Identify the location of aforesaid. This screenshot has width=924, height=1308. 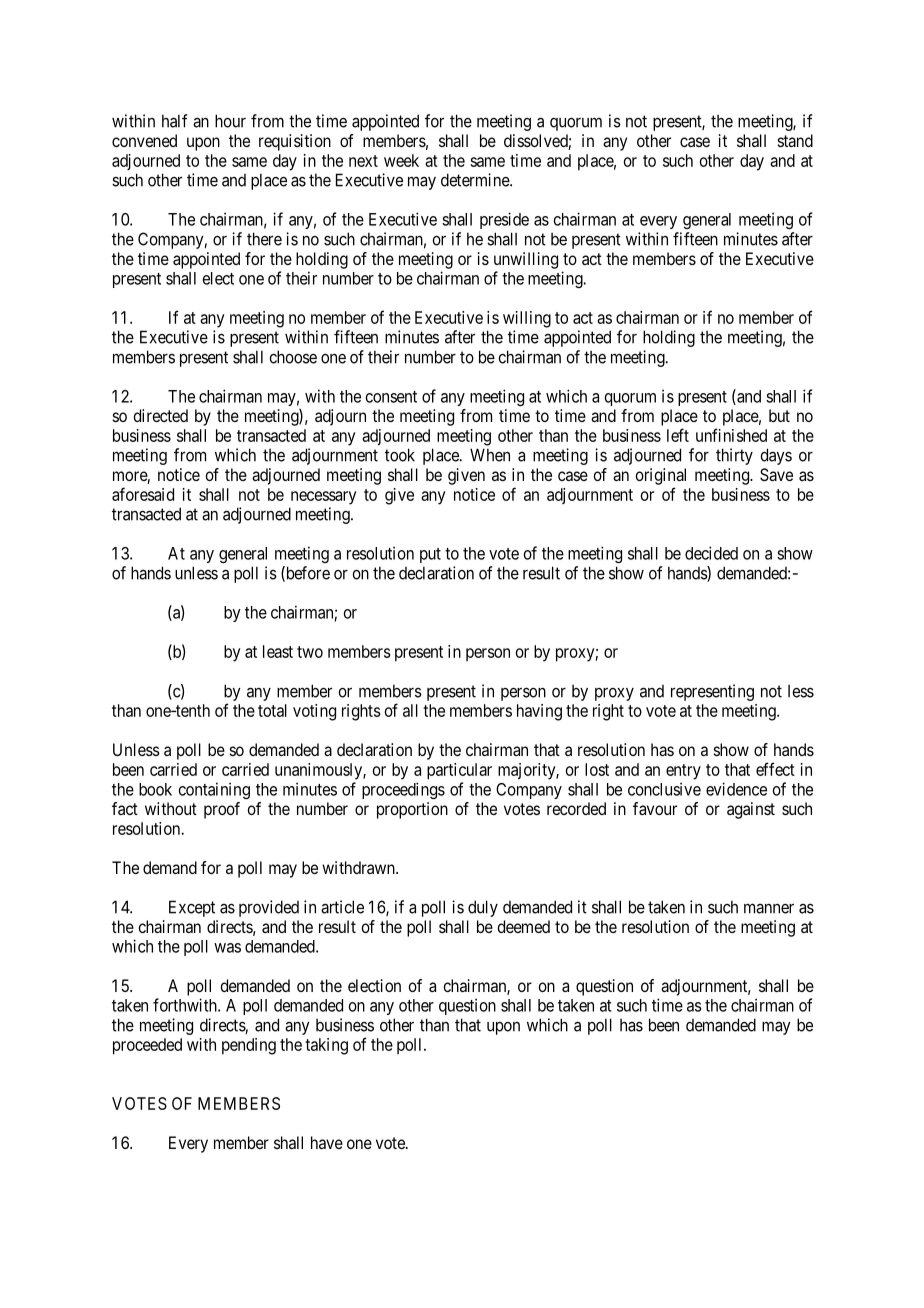
(143, 494).
